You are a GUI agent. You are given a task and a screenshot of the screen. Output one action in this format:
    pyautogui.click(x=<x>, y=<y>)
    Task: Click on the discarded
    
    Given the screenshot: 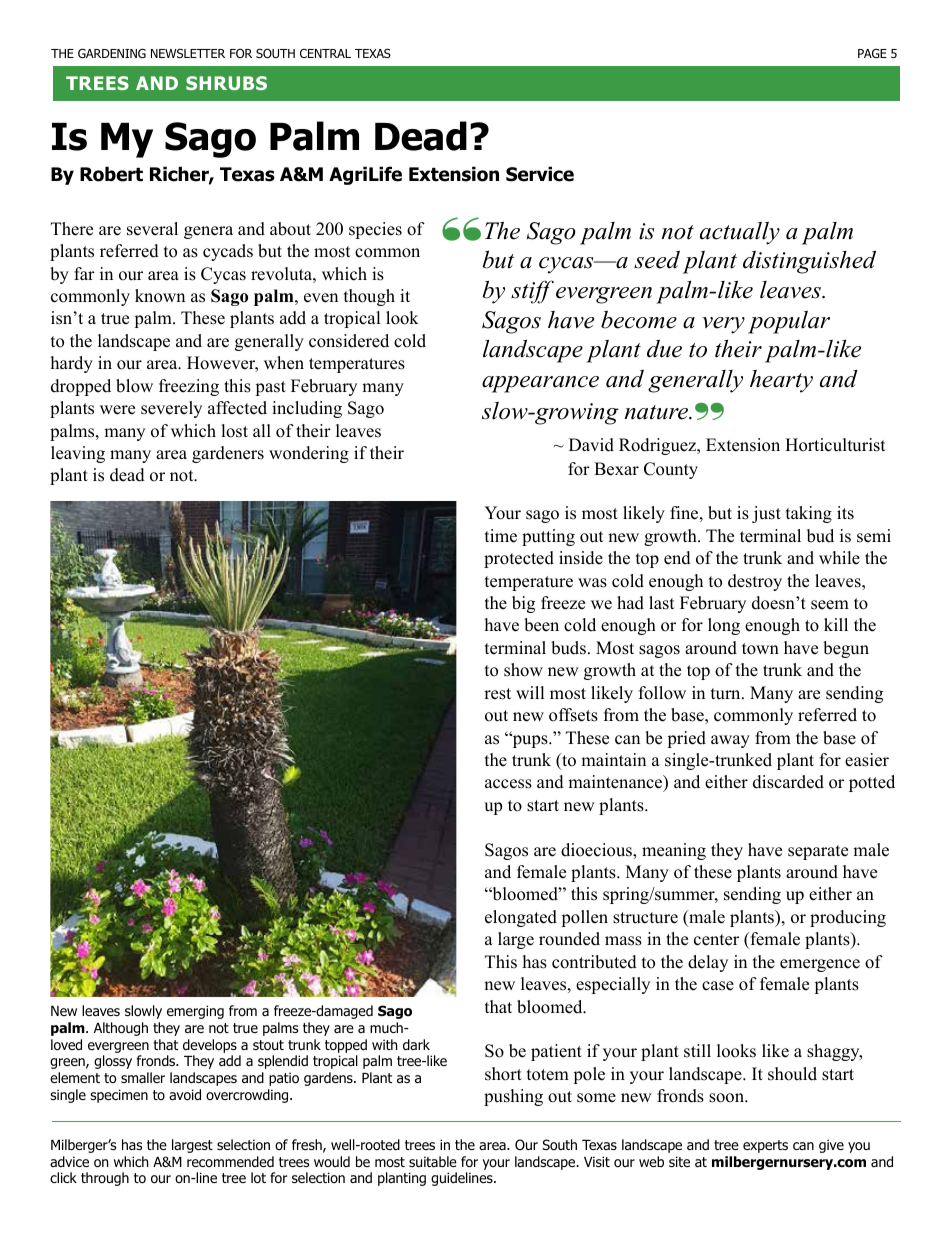 What is the action you would take?
    pyautogui.click(x=788, y=782)
